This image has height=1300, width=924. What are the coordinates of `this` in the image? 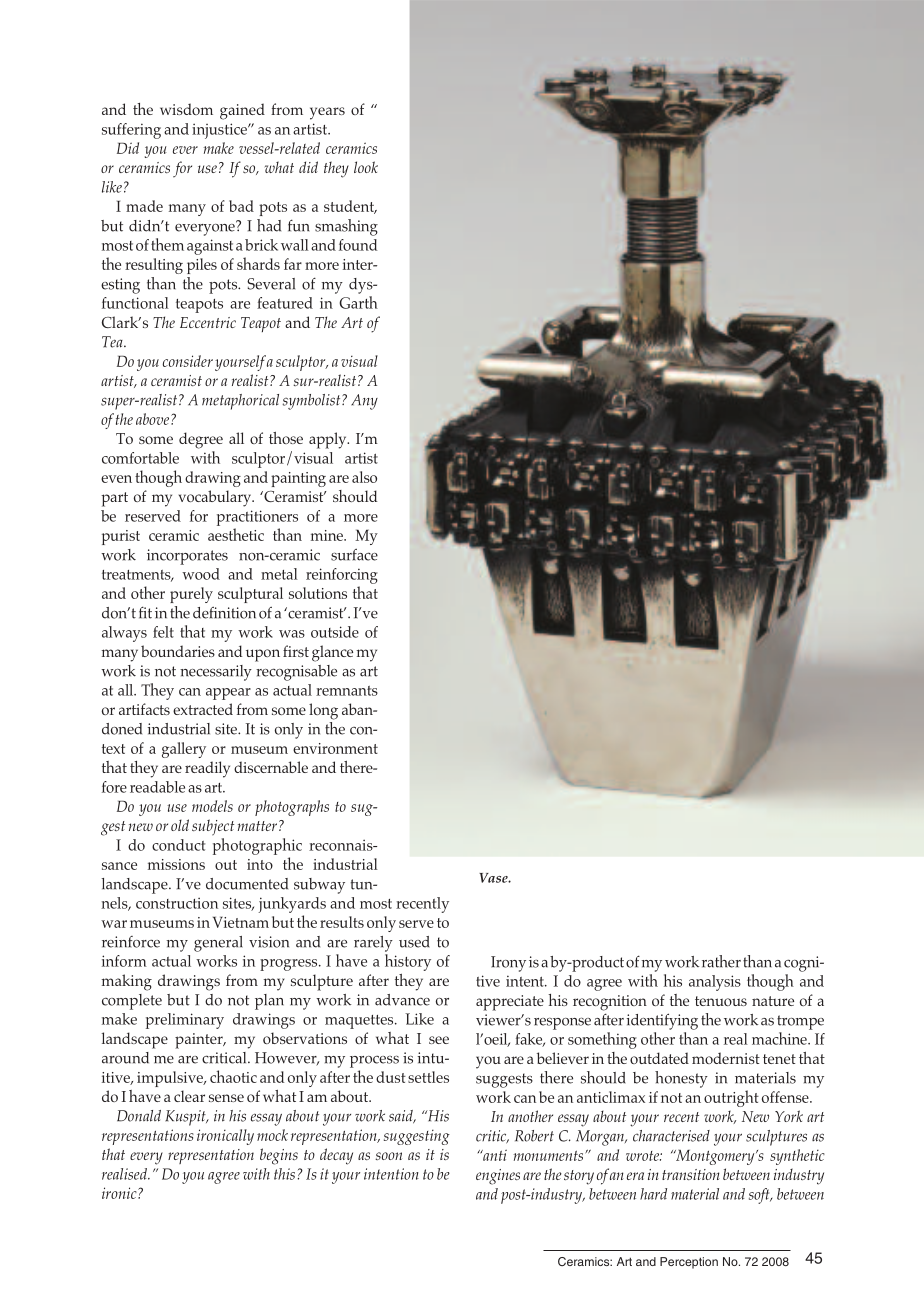 It's located at (284, 1174).
